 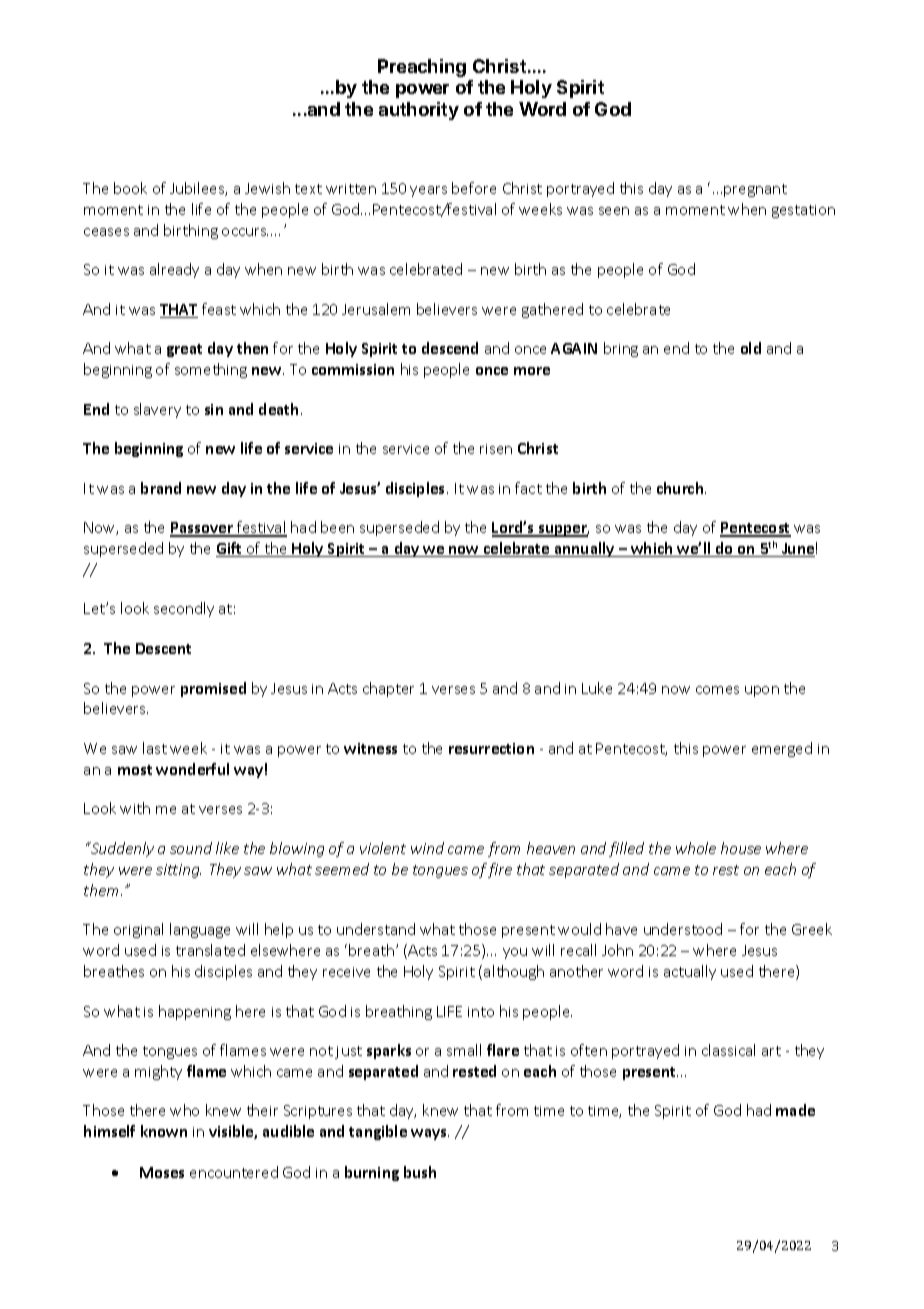 I want to click on risen, so click(x=496, y=449).
